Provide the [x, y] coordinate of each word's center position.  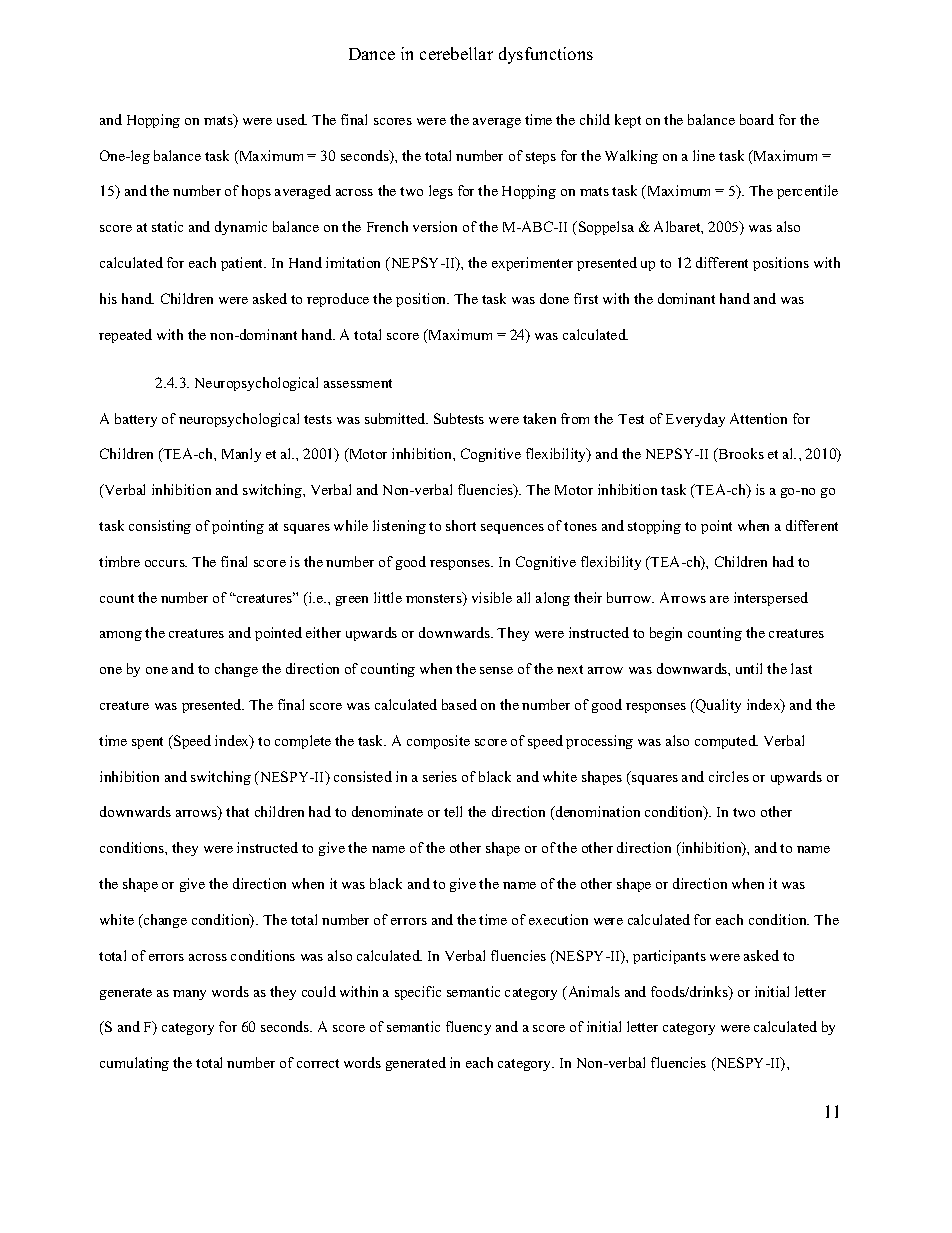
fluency [468, 1028]
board [757, 119]
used [292, 119]
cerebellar [456, 53]
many [189, 995]
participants [669, 957]
